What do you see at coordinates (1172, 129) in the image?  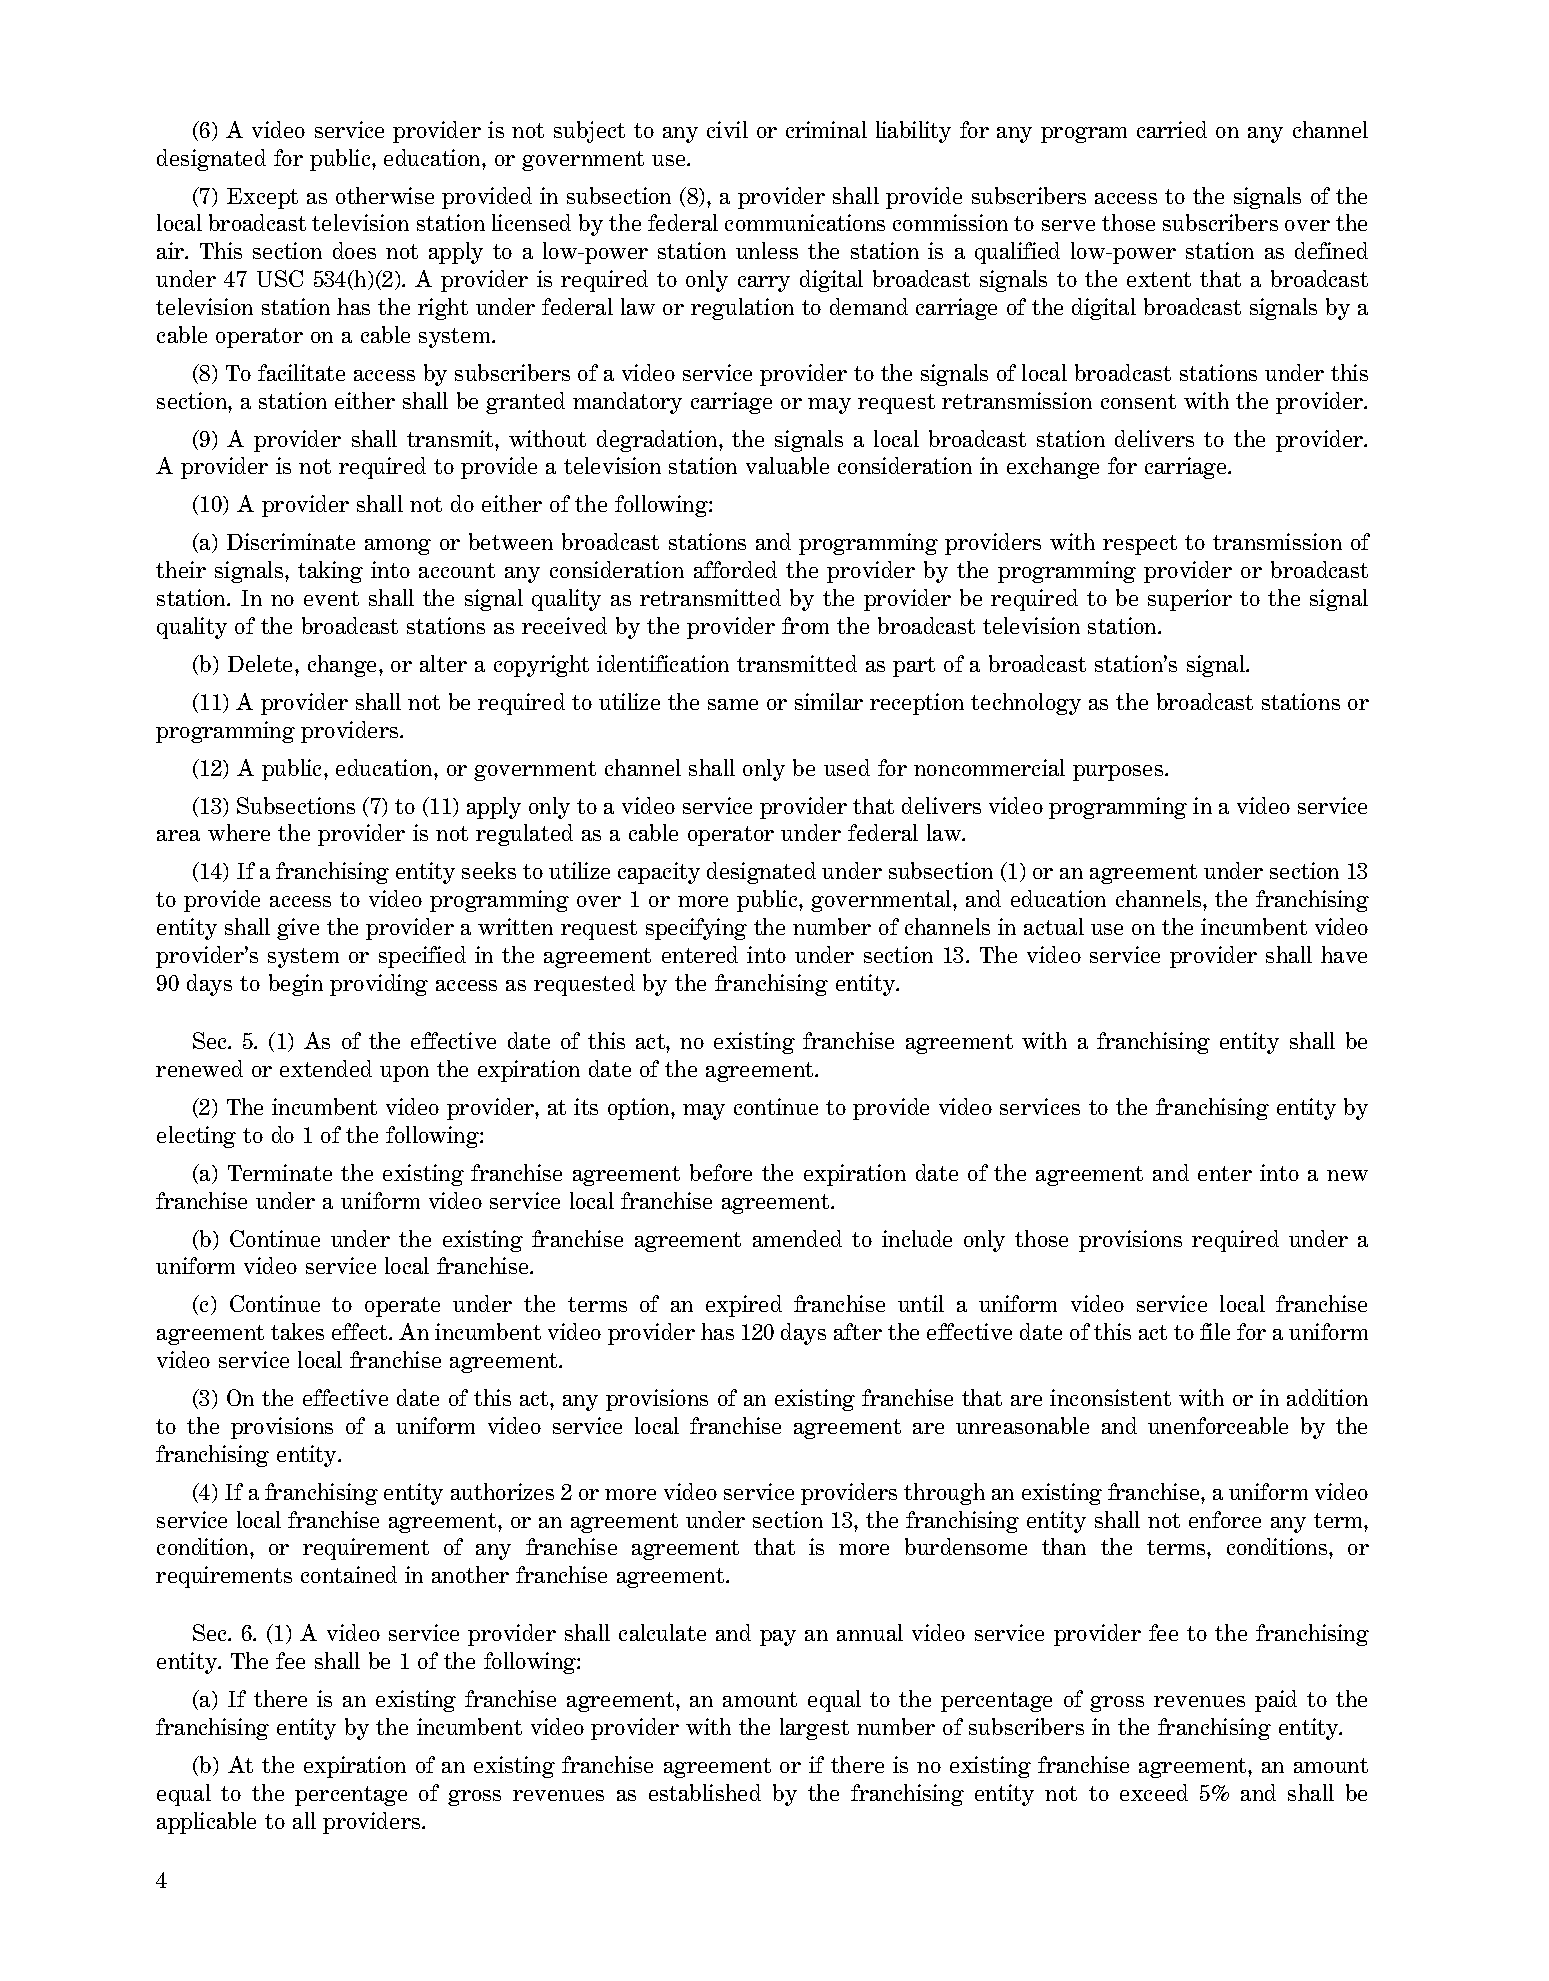 I see `carried` at bounding box center [1172, 129].
